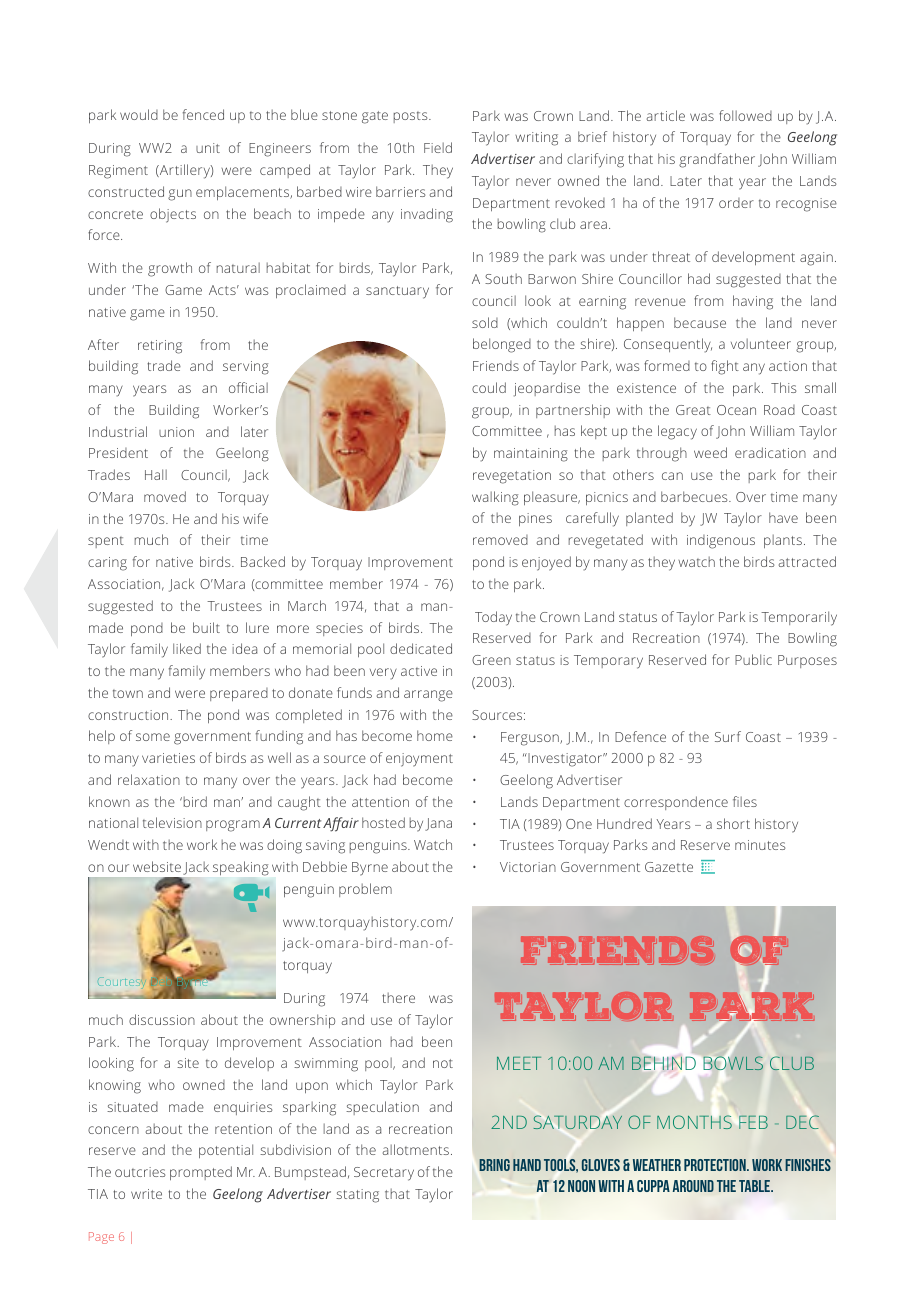 The height and width of the screenshot is (1308, 924). Describe the element at coordinates (438, 147) in the screenshot. I see `Field` at that location.
